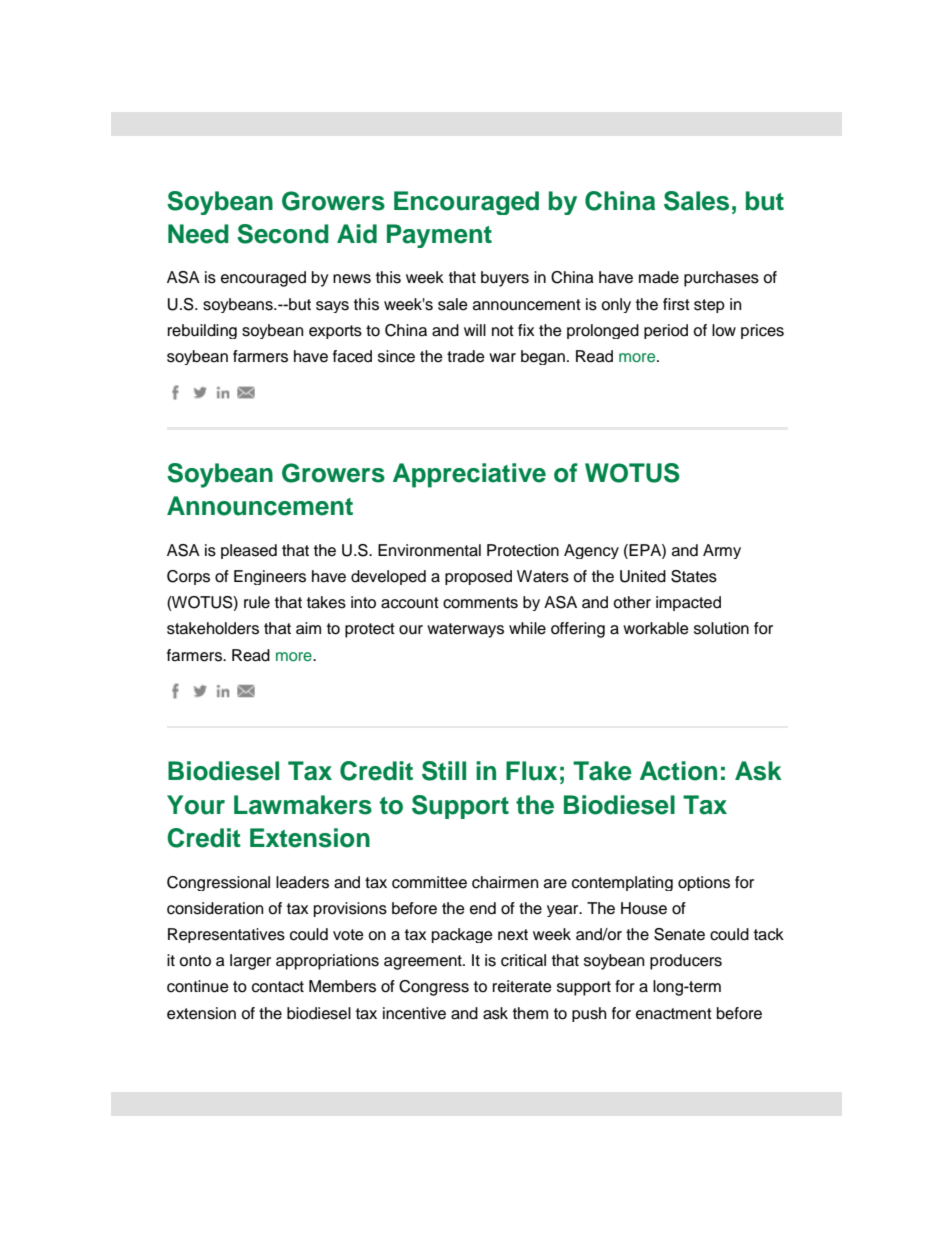 The image size is (952, 1233). Describe the element at coordinates (278, 987) in the document. I see `contact` at that location.
